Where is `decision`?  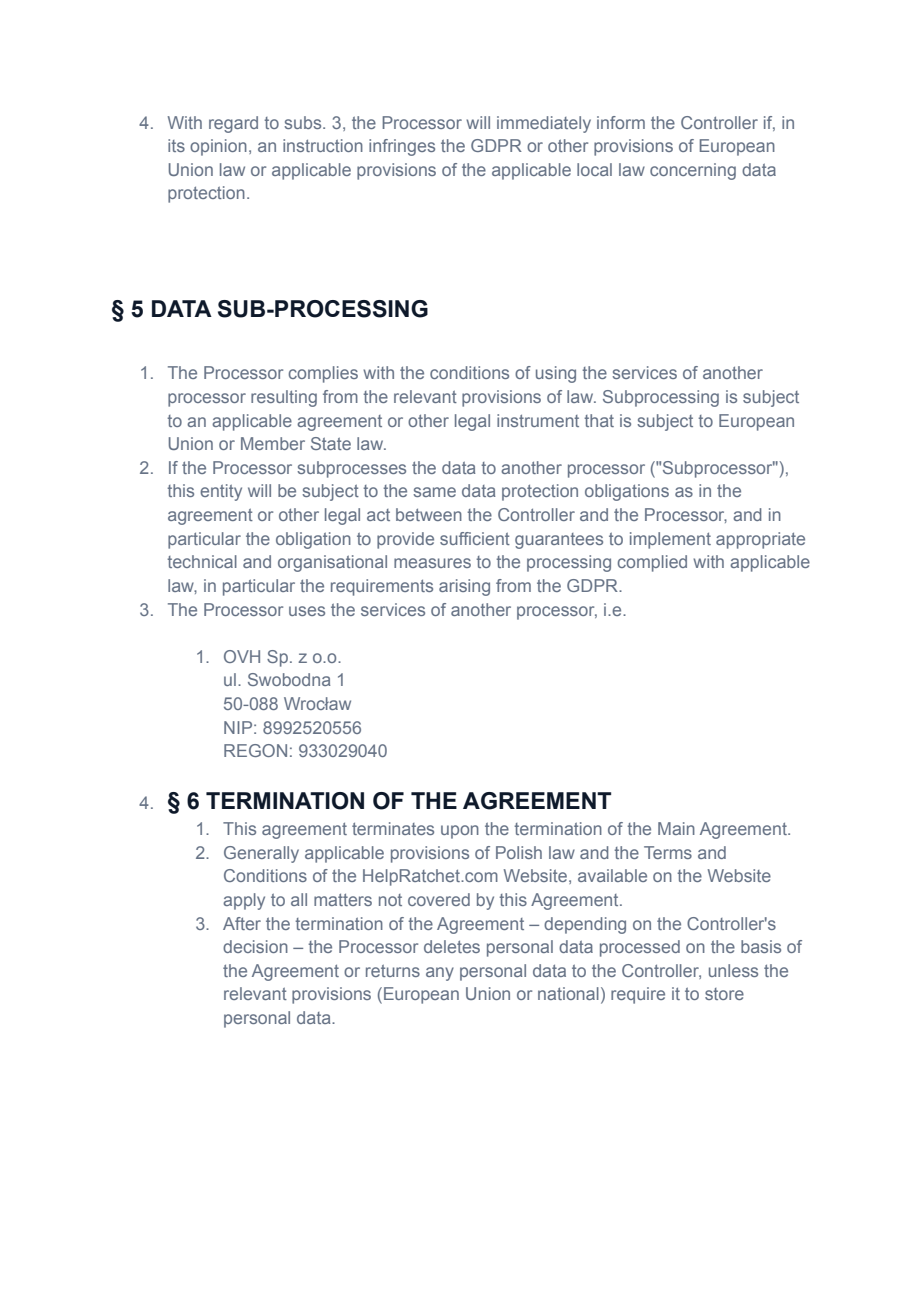
decision is located at coordinates (255, 946).
